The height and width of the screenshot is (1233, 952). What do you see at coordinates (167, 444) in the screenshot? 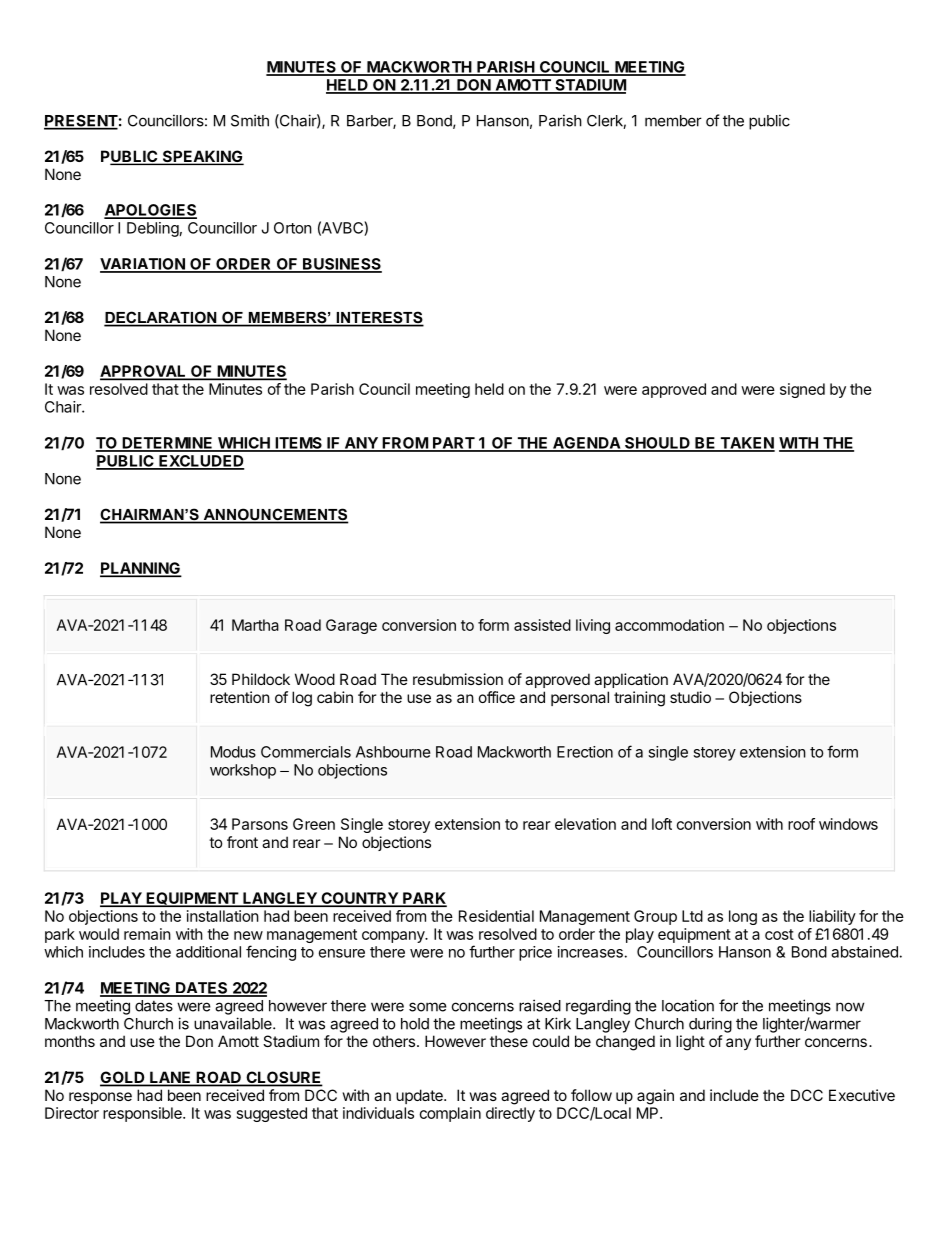
I see `DETERMINE` at bounding box center [167, 444].
